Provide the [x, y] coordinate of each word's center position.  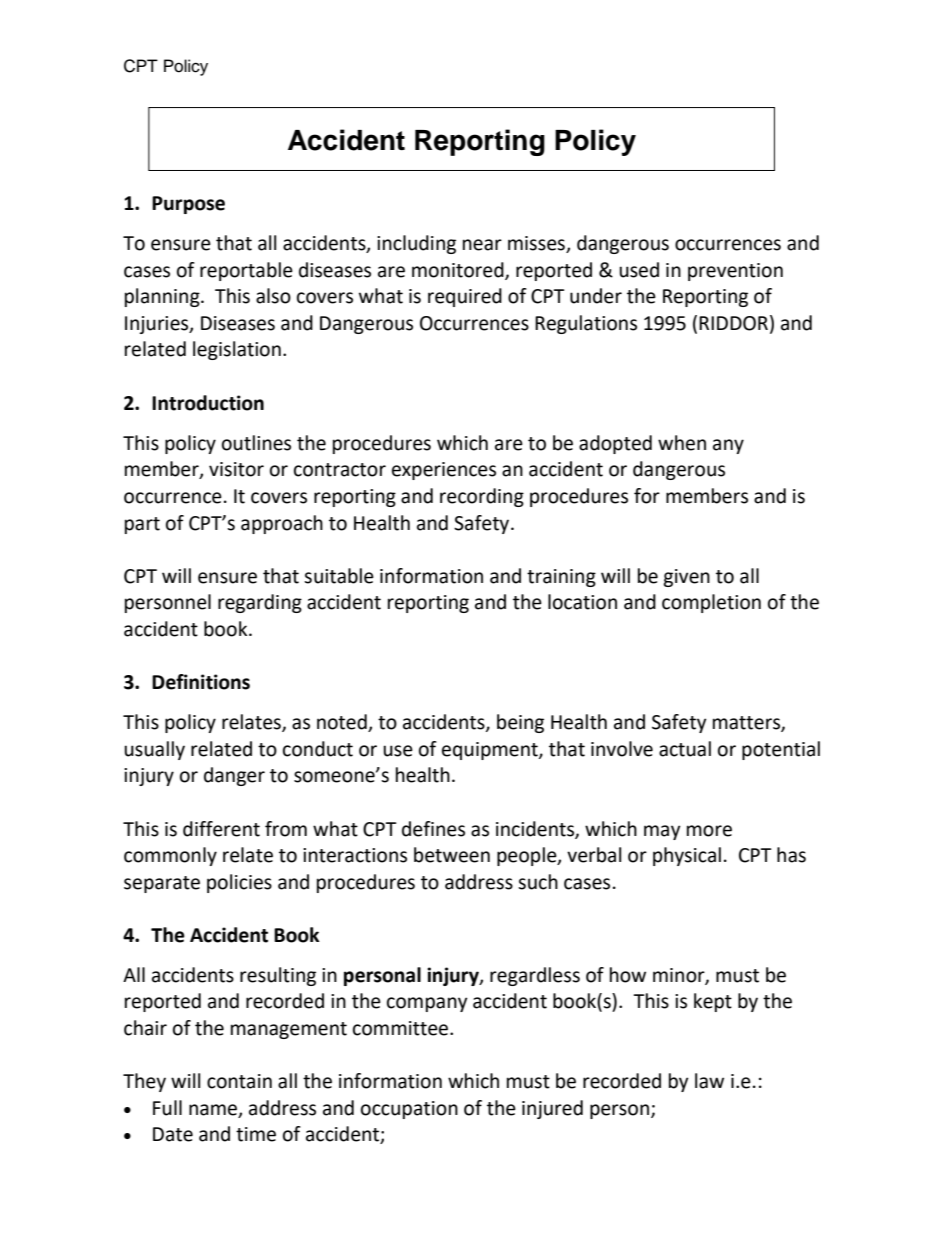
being [520, 723]
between [452, 855]
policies [239, 883]
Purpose [188, 205]
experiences [444, 471]
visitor [236, 469]
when [682, 443]
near [482, 245]
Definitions [201, 682]
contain [239, 1081]
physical [687, 856]
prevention [735, 272]
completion [711, 603]
